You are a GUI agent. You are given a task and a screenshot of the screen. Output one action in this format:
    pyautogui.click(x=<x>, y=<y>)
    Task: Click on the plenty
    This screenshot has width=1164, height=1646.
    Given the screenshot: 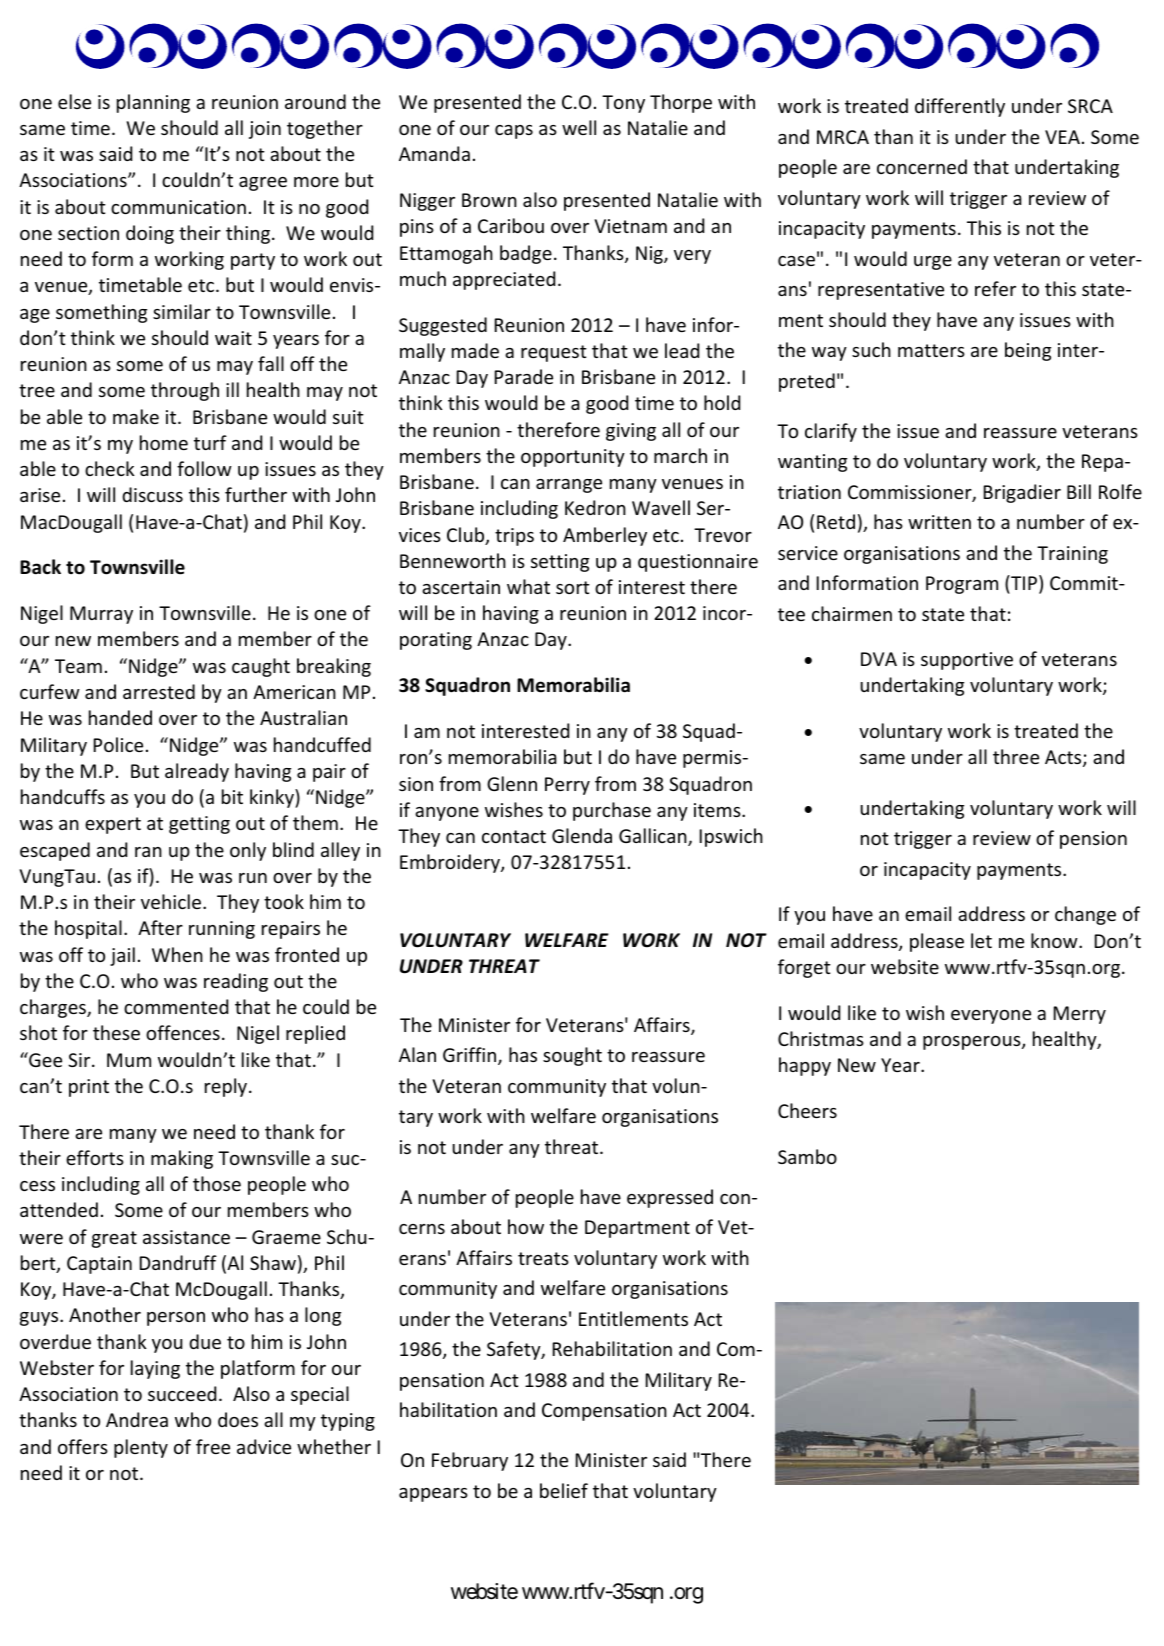 What is the action you would take?
    pyautogui.click(x=141, y=1448)
